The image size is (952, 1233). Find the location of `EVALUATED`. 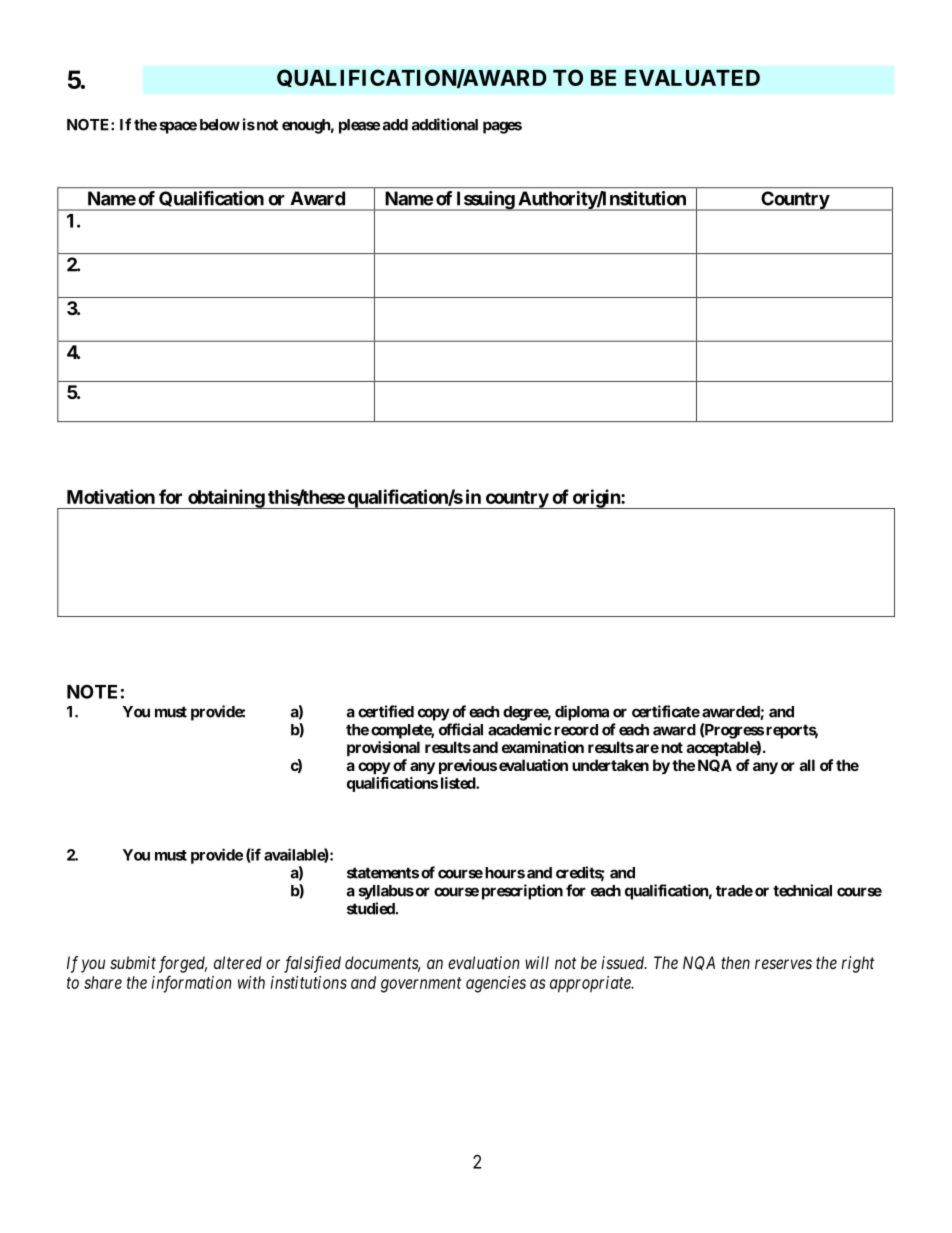

EVALUATED is located at coordinates (692, 78).
